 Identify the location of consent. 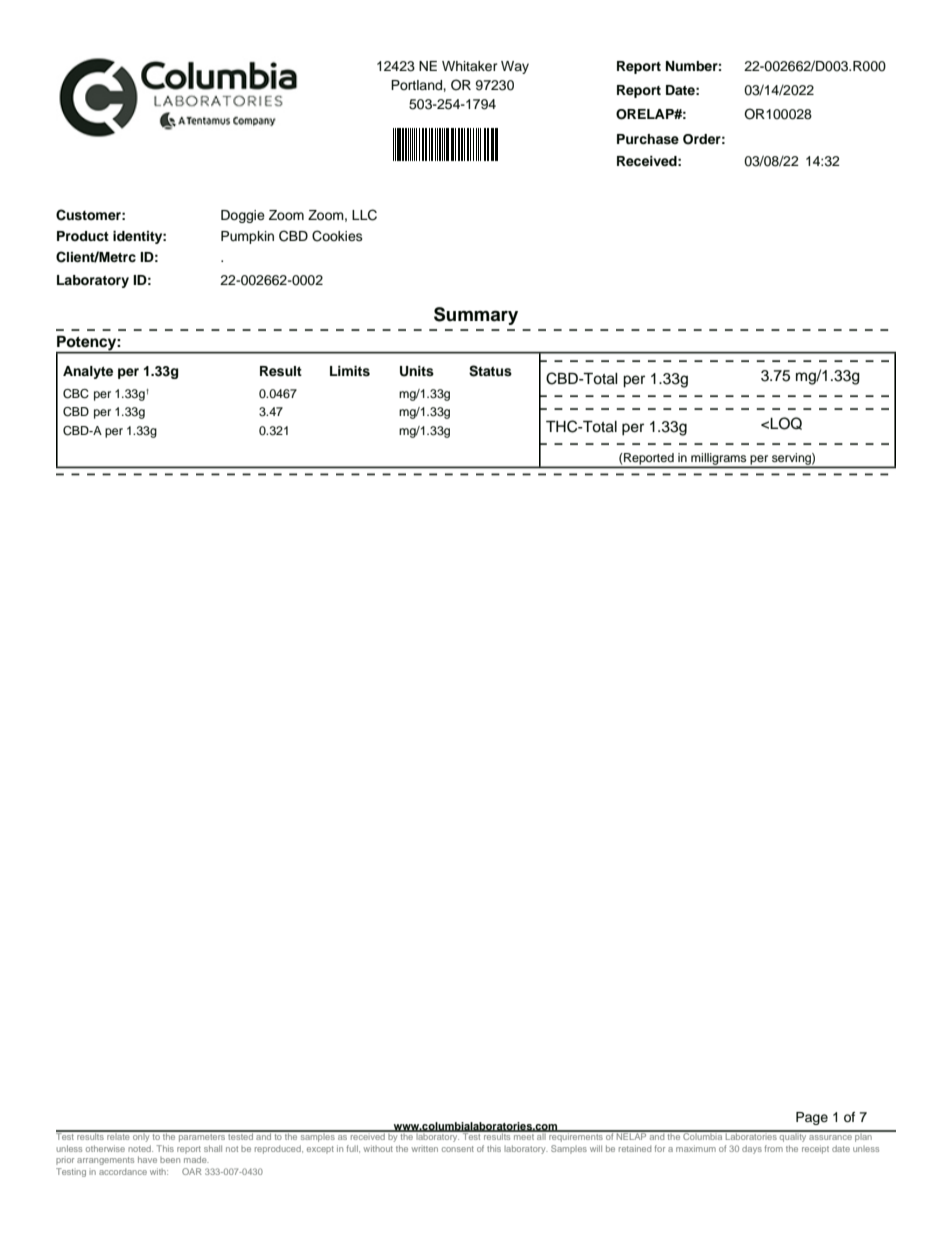
(458, 1149).
